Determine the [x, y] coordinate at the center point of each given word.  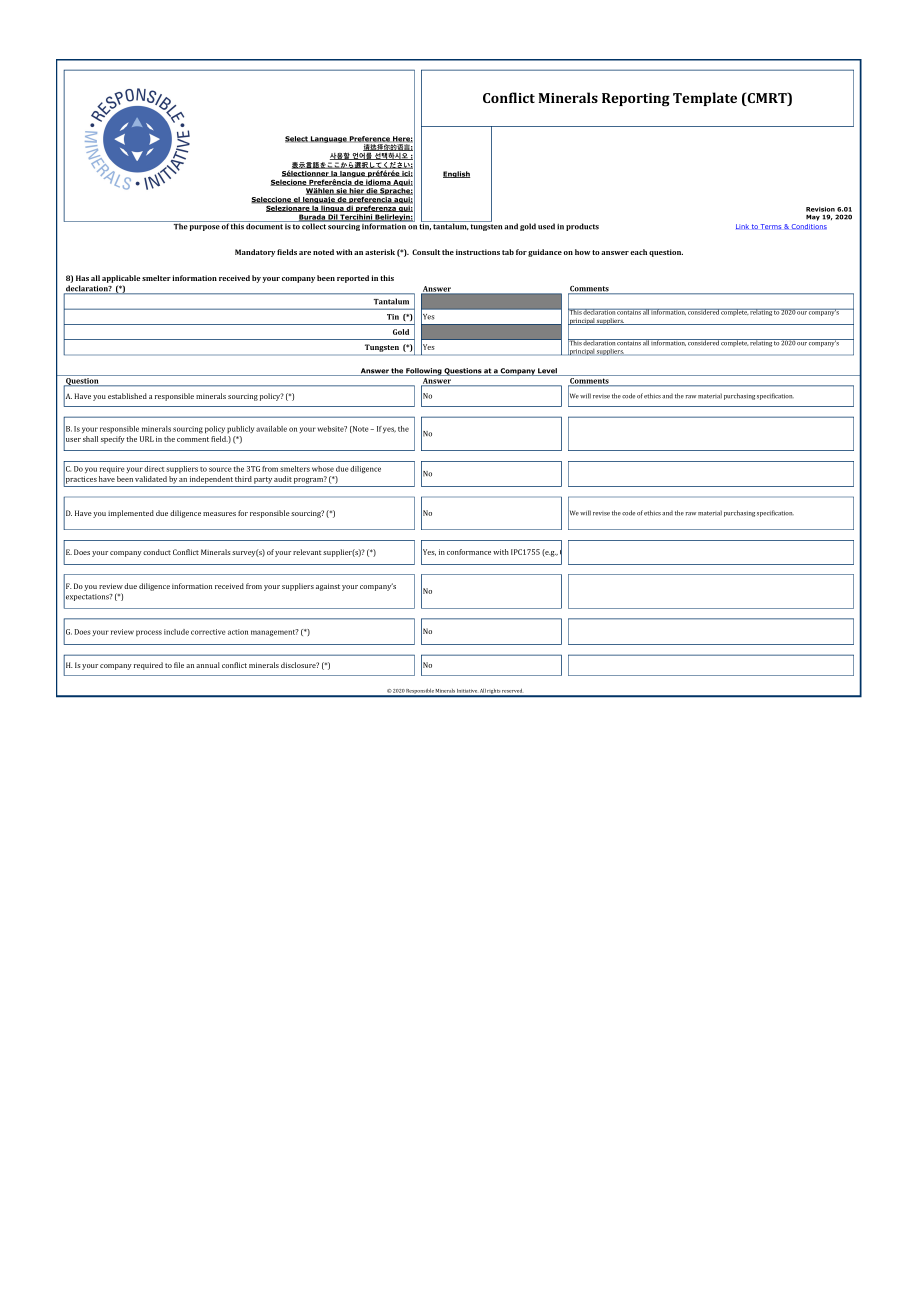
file [179, 665]
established [127, 396]
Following [424, 372]
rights [494, 692]
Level [547, 372]
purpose [205, 228]
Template [705, 99]
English [456, 174]
